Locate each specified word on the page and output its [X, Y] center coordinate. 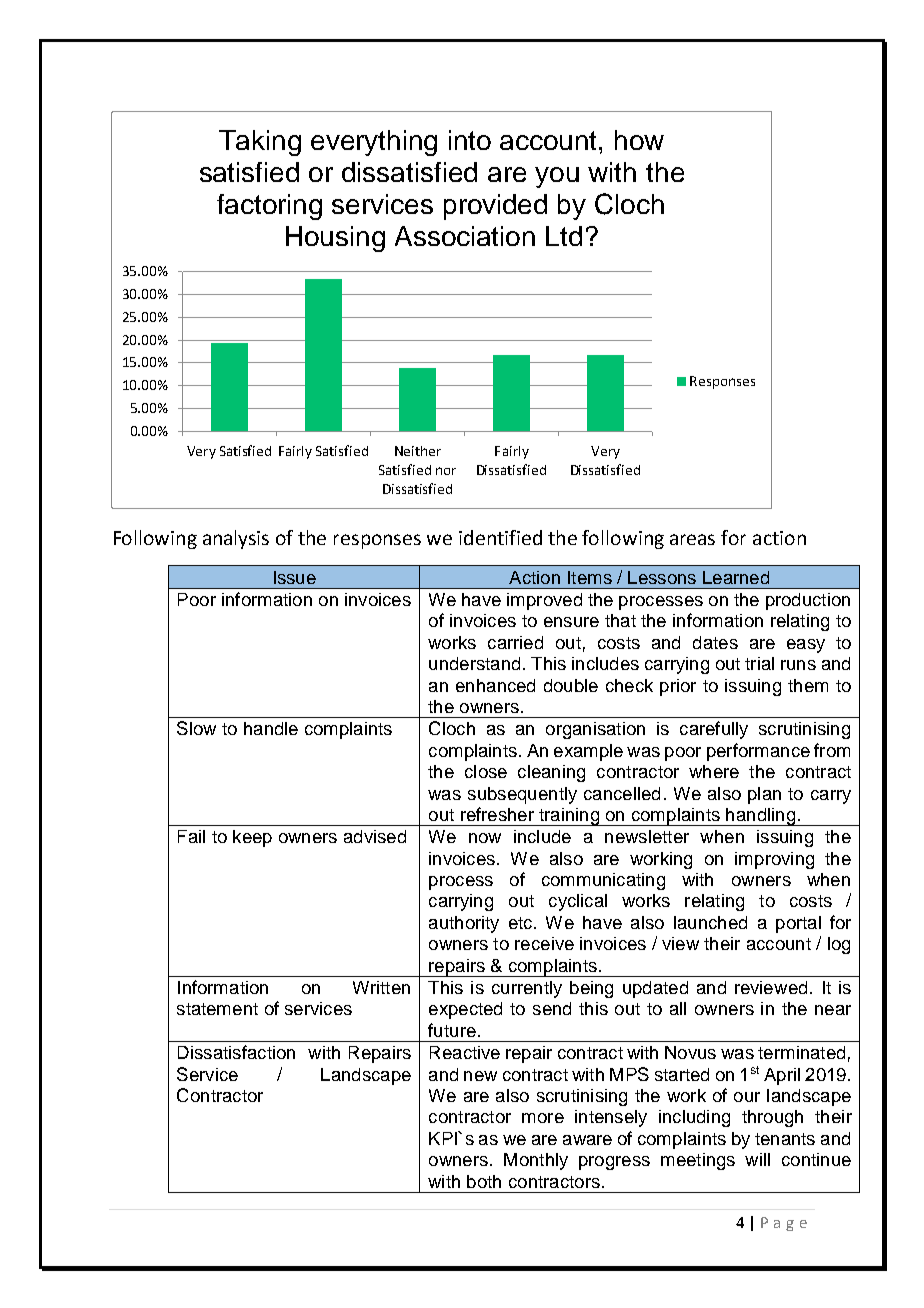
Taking [260, 143]
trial [759, 663]
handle [271, 728]
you [557, 177]
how [639, 140]
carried [515, 642]
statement [217, 1009]
